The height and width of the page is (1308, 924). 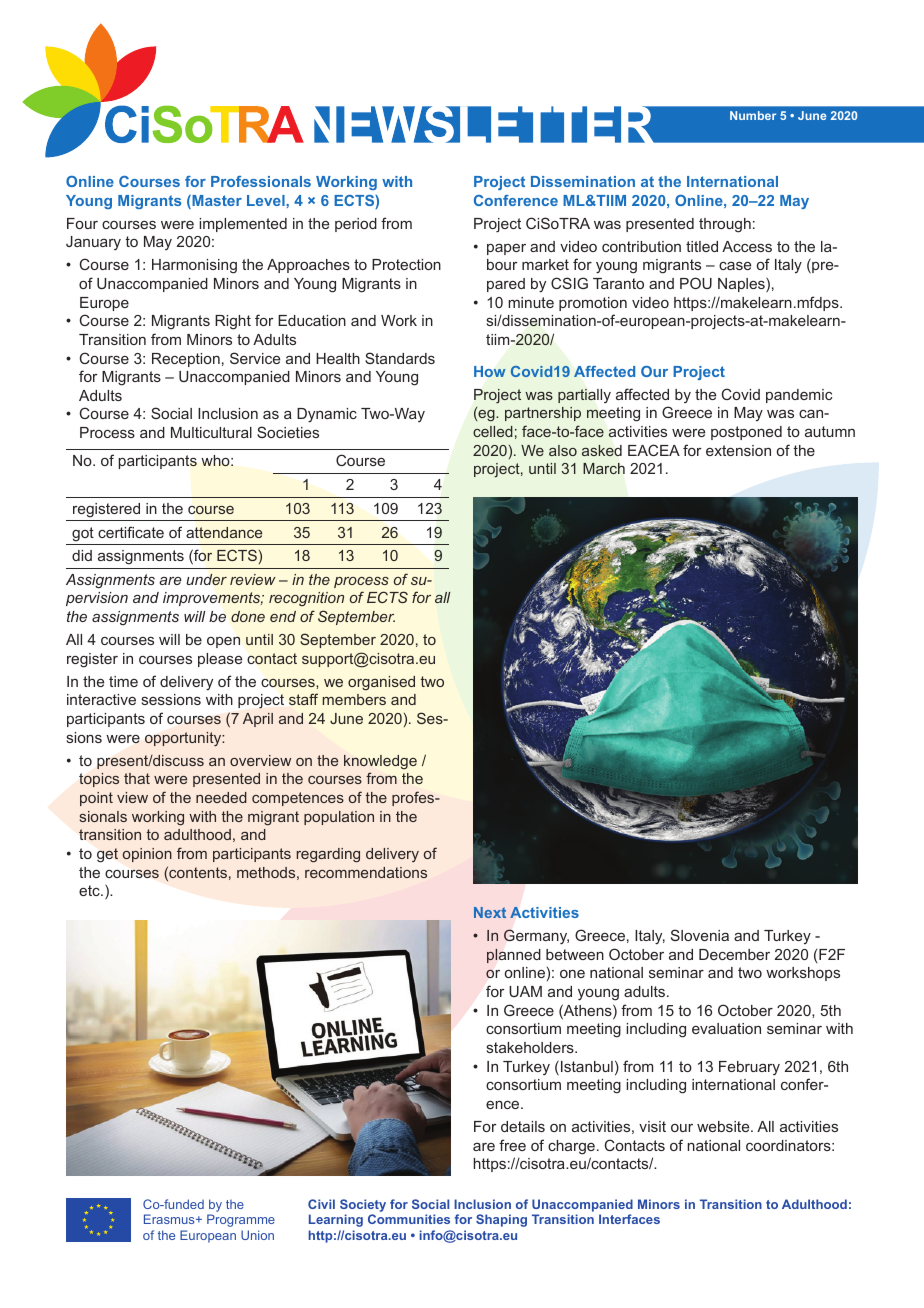 I want to click on opinion, so click(x=147, y=855).
